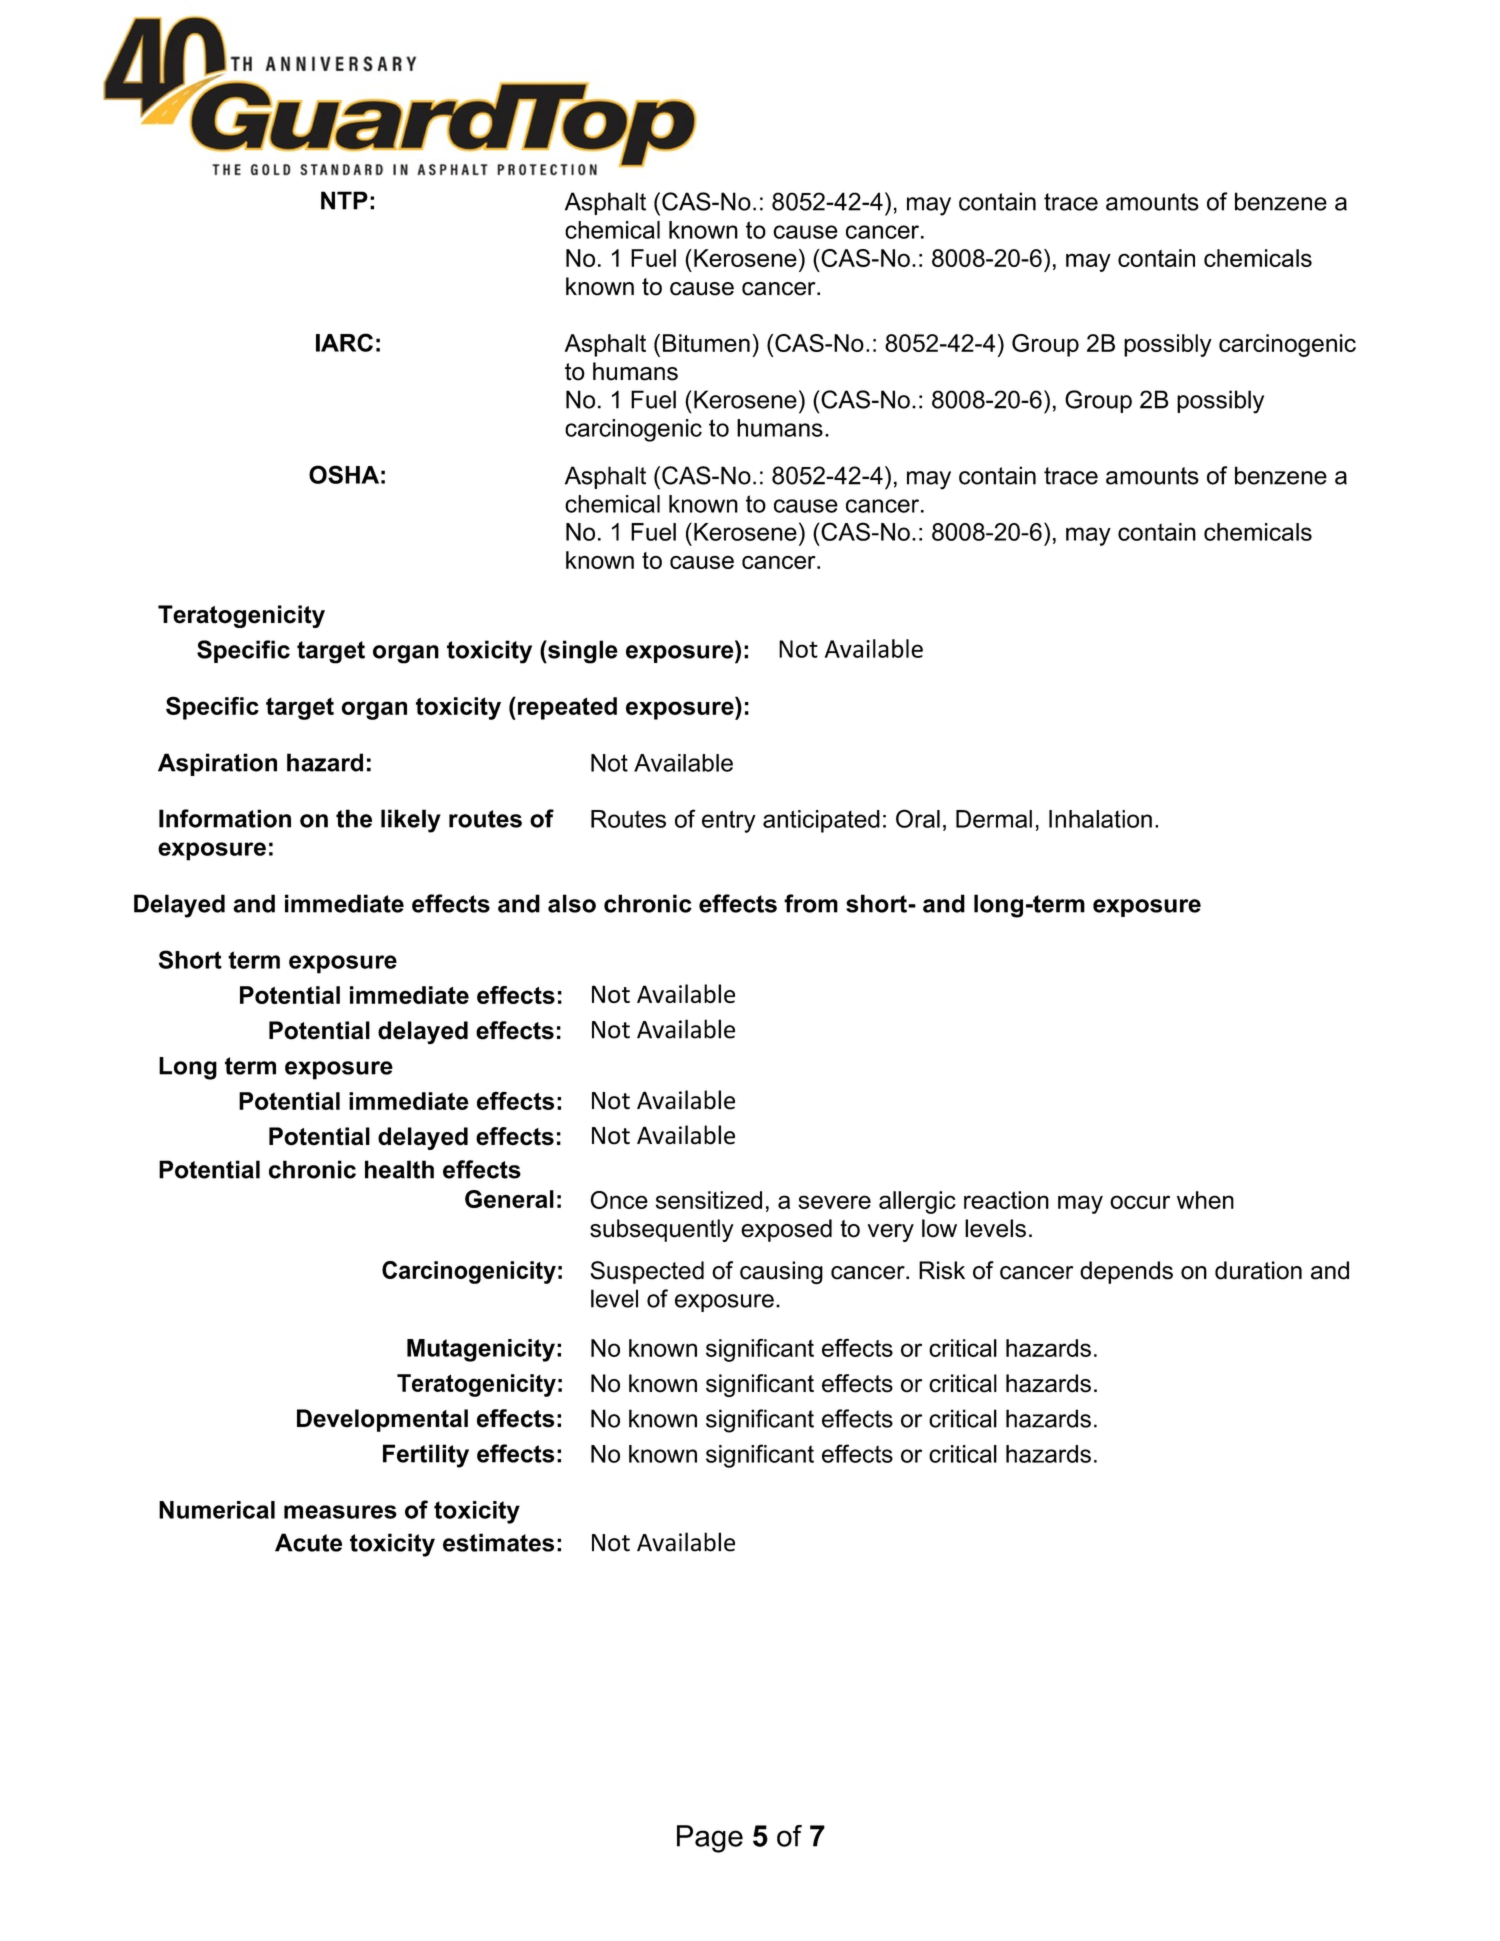 The width and height of the screenshot is (1500, 1941). I want to click on Page, so click(710, 1839).
